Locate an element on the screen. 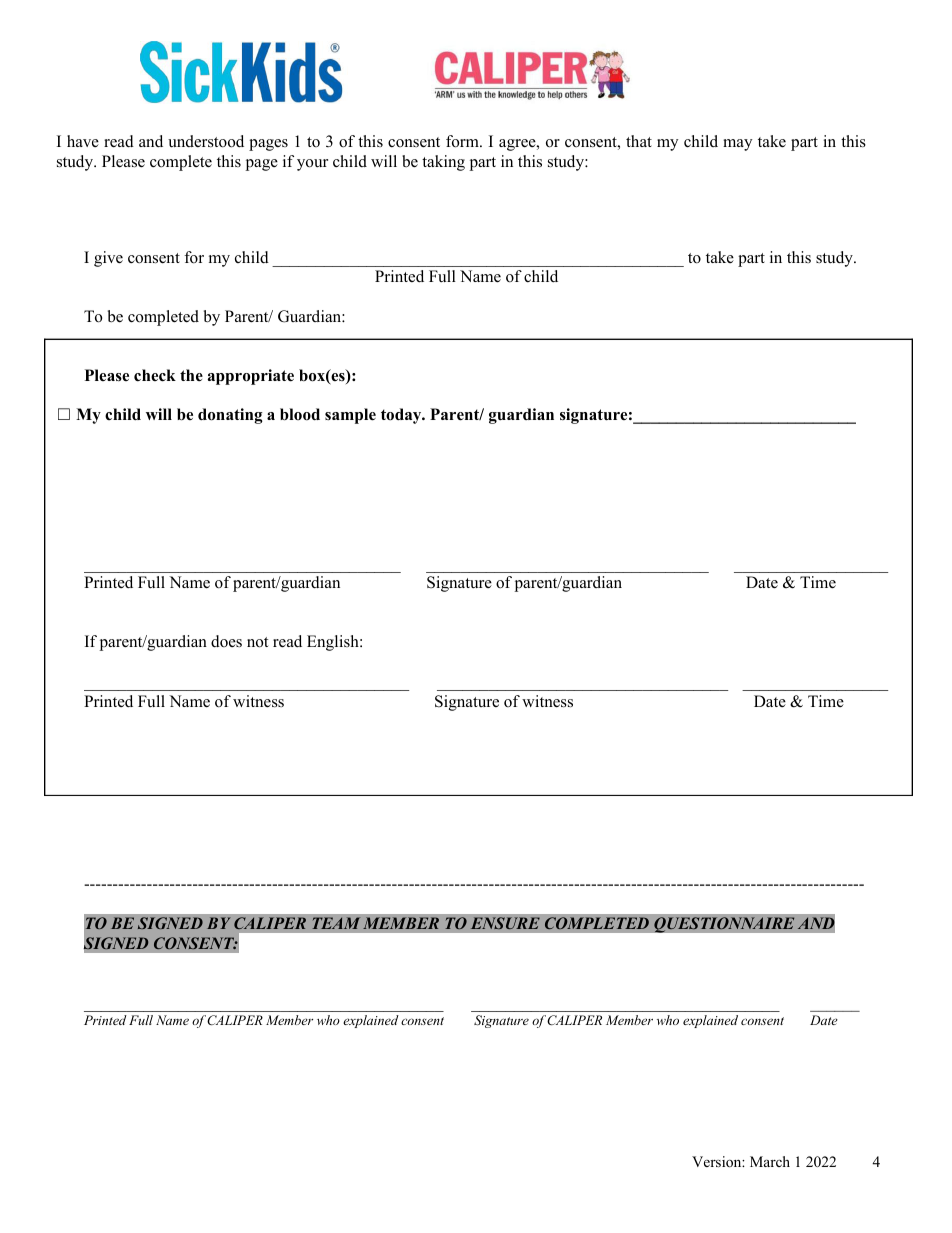 The height and width of the screenshot is (1233, 952). TEAM is located at coordinates (336, 923).
